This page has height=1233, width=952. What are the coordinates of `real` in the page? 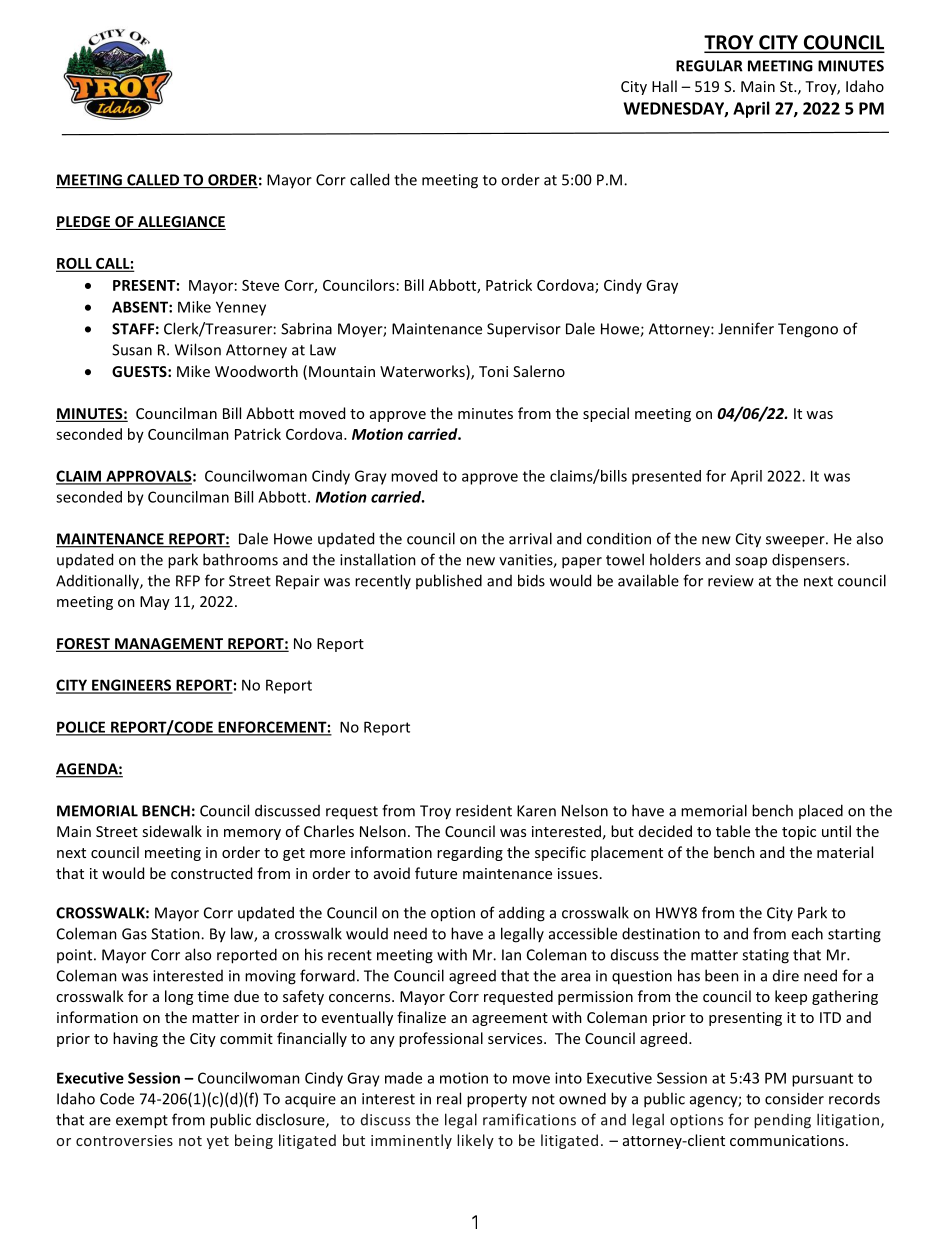 It's located at (449, 1098).
